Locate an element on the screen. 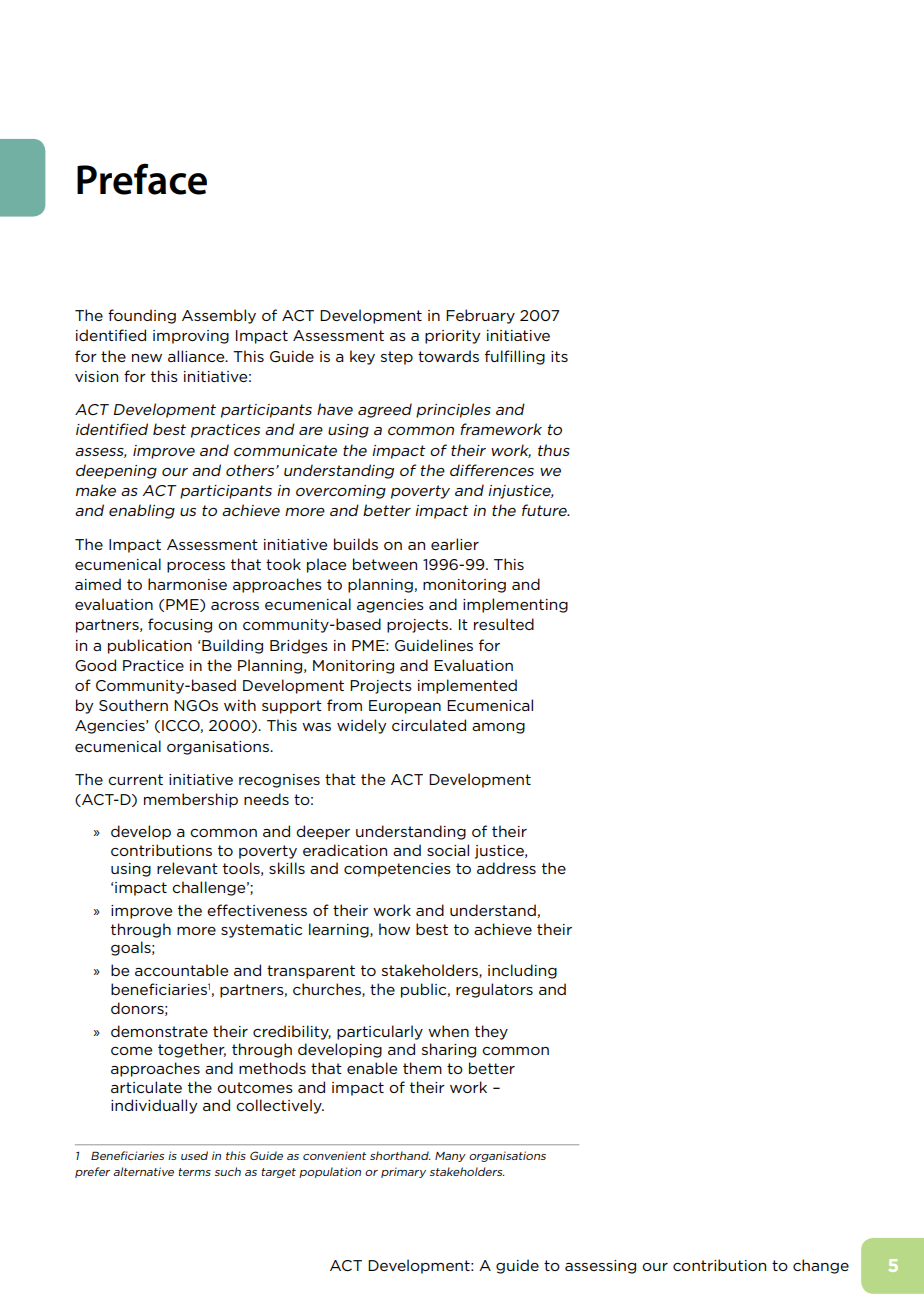 Image resolution: width=924 pixels, height=1308 pixels. relevant is located at coordinates (187, 868).
